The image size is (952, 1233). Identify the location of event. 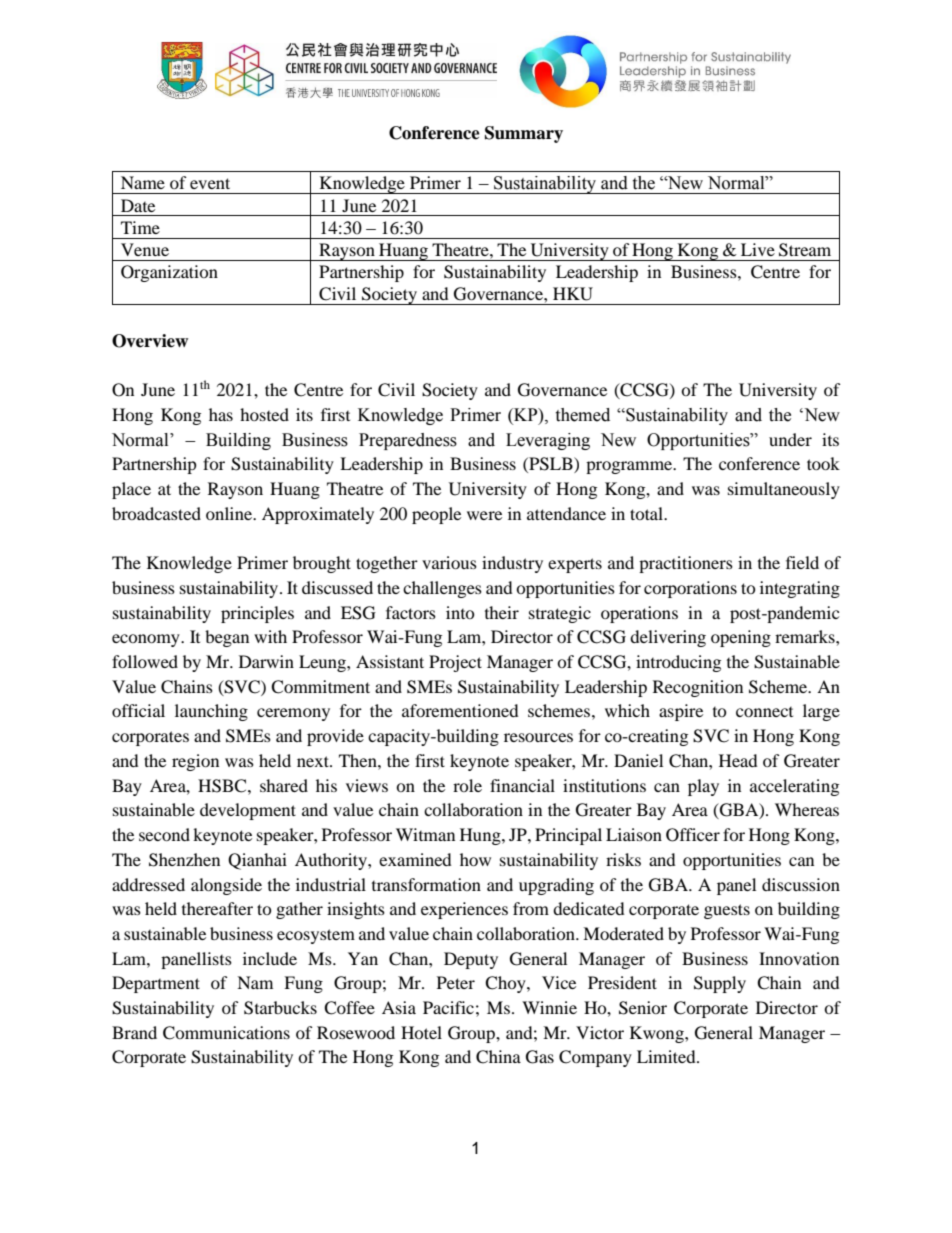
(210, 183).
